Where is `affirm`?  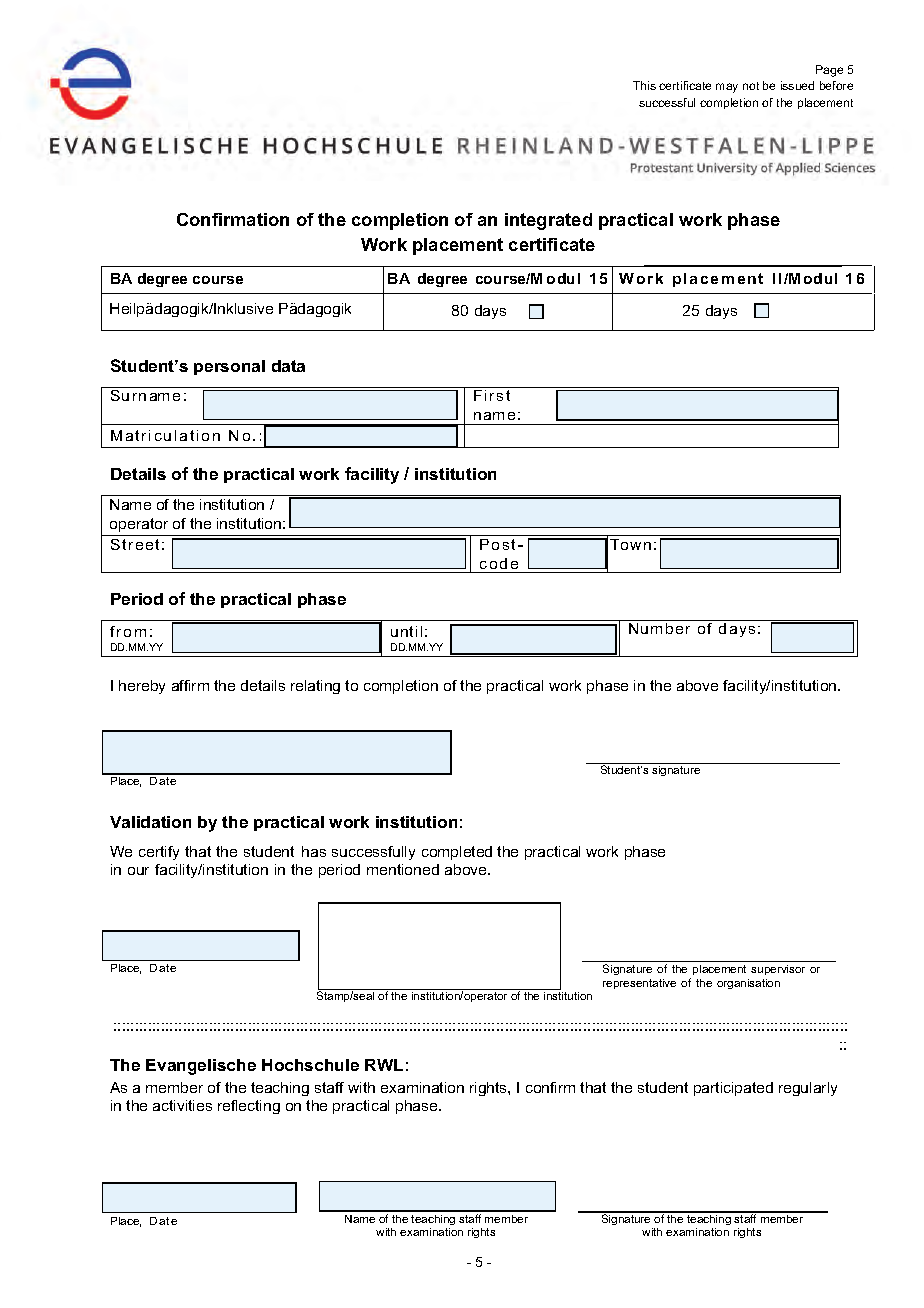
affirm is located at coordinates (190, 685).
